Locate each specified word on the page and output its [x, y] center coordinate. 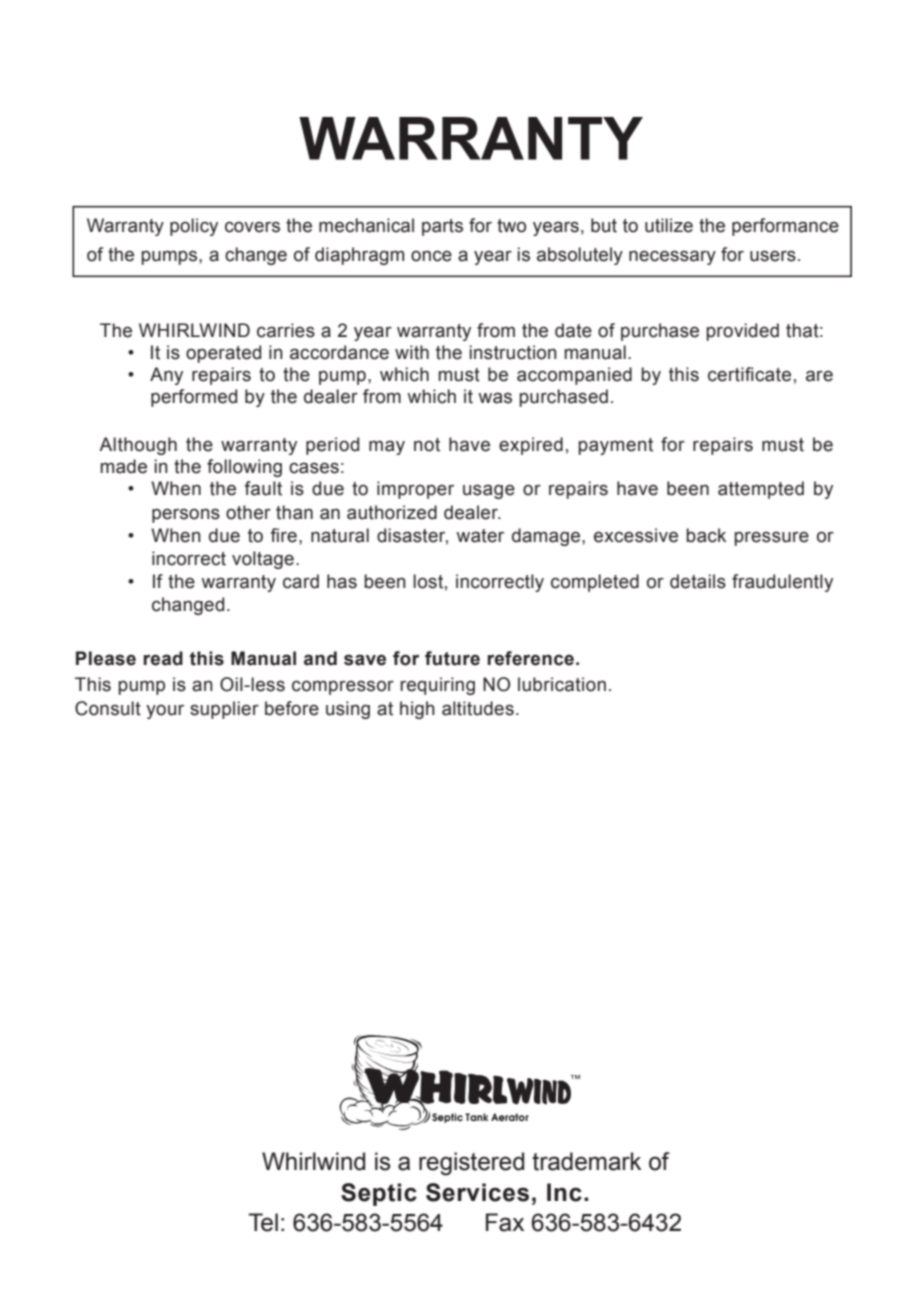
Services [477, 1192]
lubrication [562, 684]
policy [194, 227]
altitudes [478, 708]
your [165, 711]
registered [471, 1164]
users [773, 256]
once [431, 256]
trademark [586, 1161]
